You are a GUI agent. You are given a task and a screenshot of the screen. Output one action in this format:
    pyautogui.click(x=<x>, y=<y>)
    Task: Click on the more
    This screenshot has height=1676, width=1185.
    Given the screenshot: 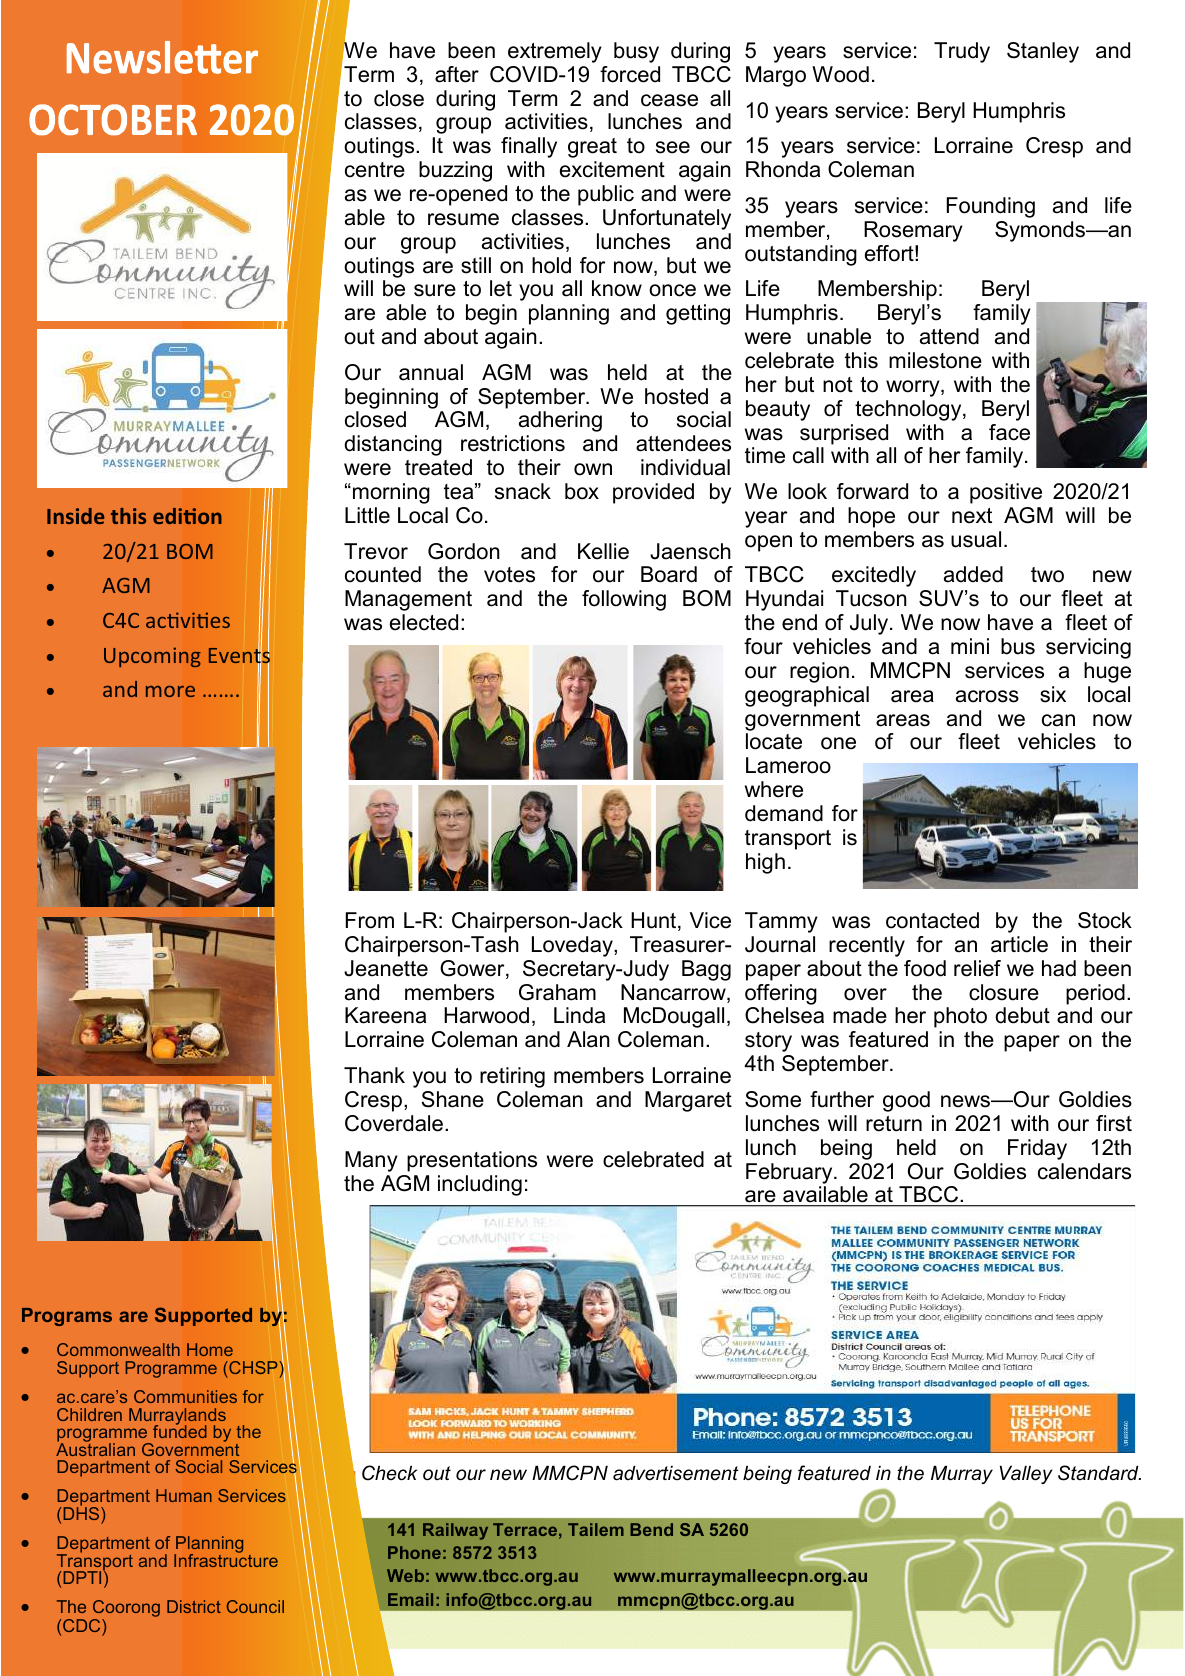 What is the action you would take?
    pyautogui.click(x=170, y=691)
